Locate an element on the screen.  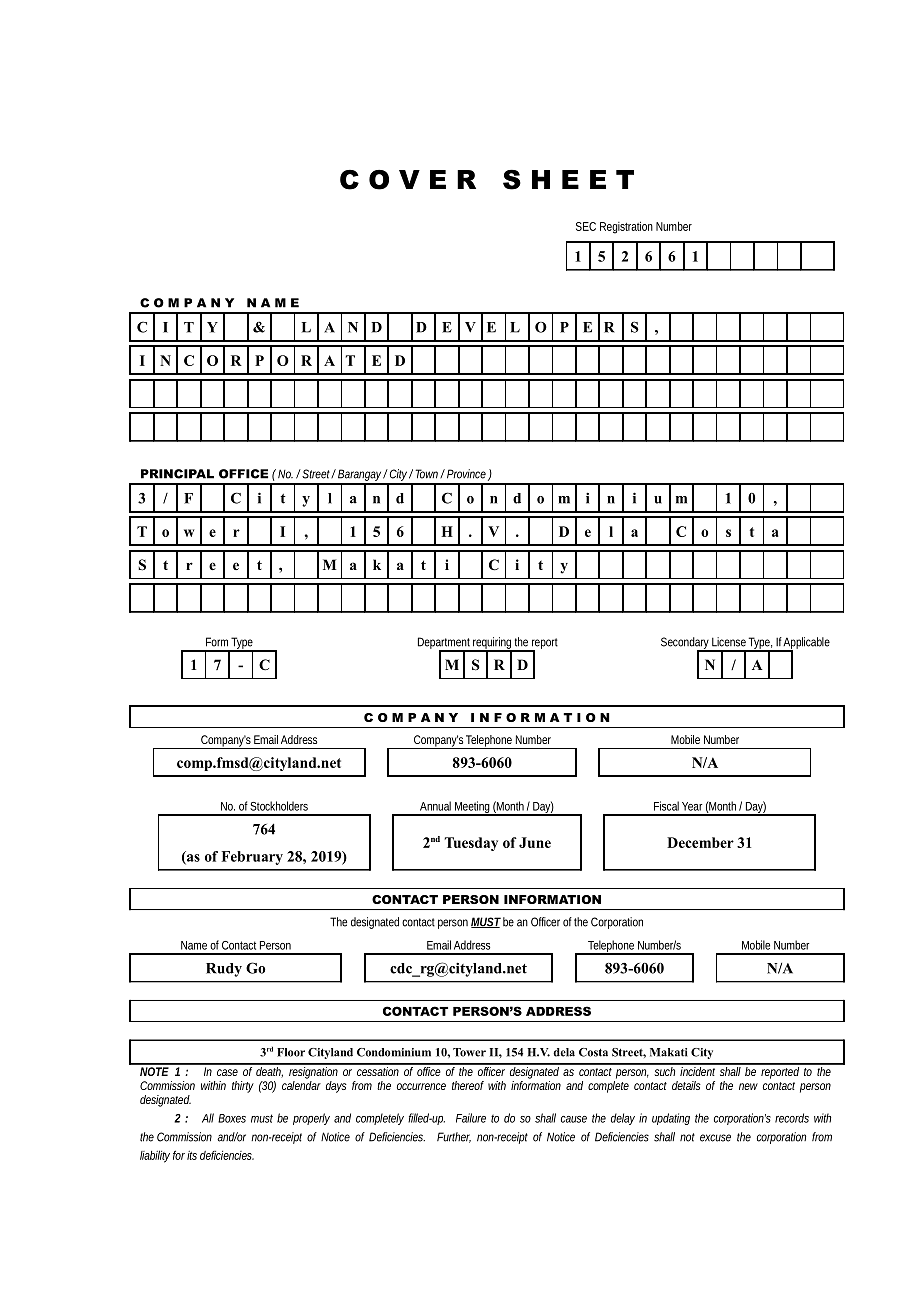
Registration is located at coordinates (626, 227).
